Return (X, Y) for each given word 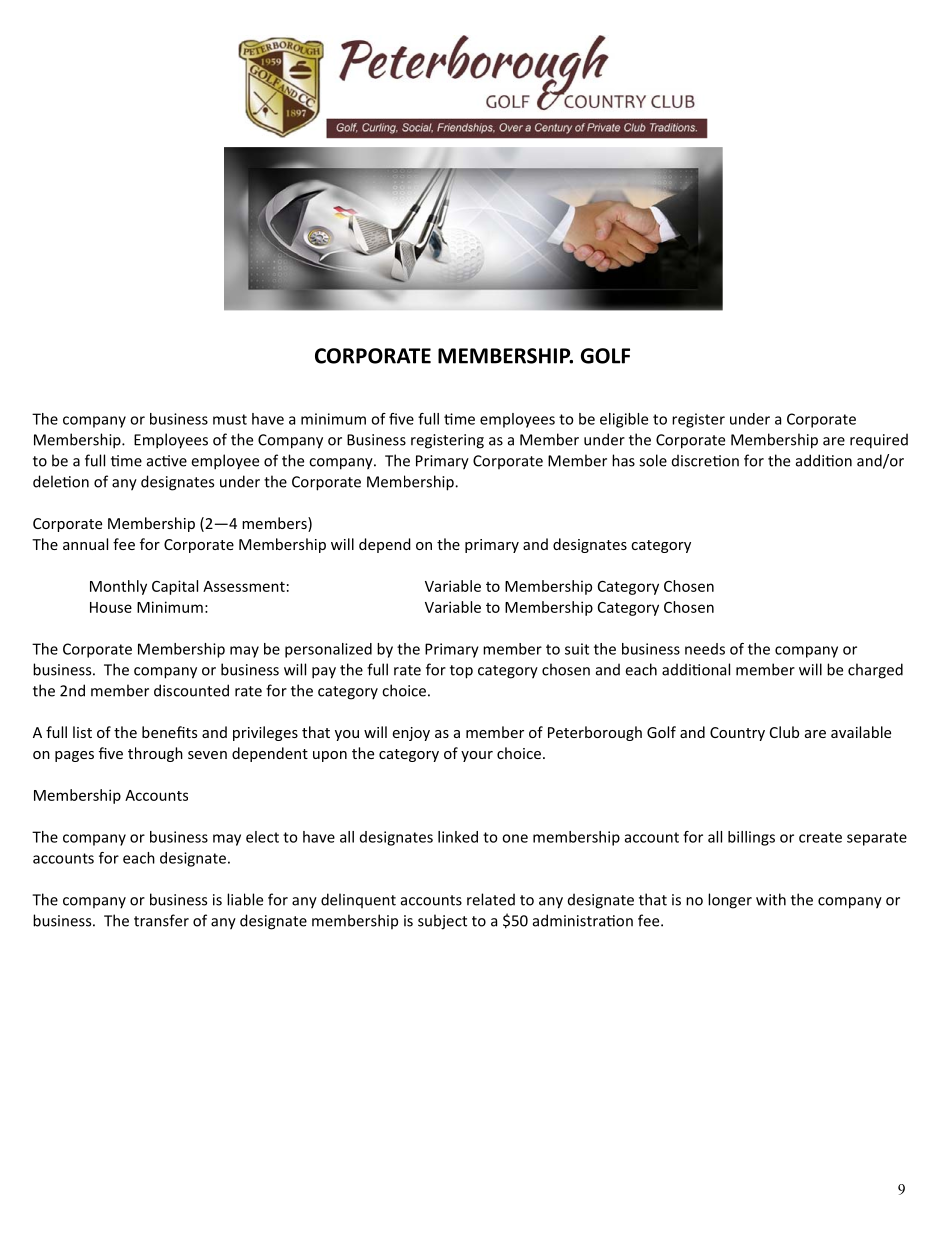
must (230, 419)
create (820, 837)
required (879, 441)
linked (458, 837)
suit (577, 649)
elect (262, 837)
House (111, 607)
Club (784, 732)
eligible (624, 420)
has (623, 460)
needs (705, 649)
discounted (191, 690)
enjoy (411, 734)
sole (653, 460)
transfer (161, 920)
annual (85, 544)
